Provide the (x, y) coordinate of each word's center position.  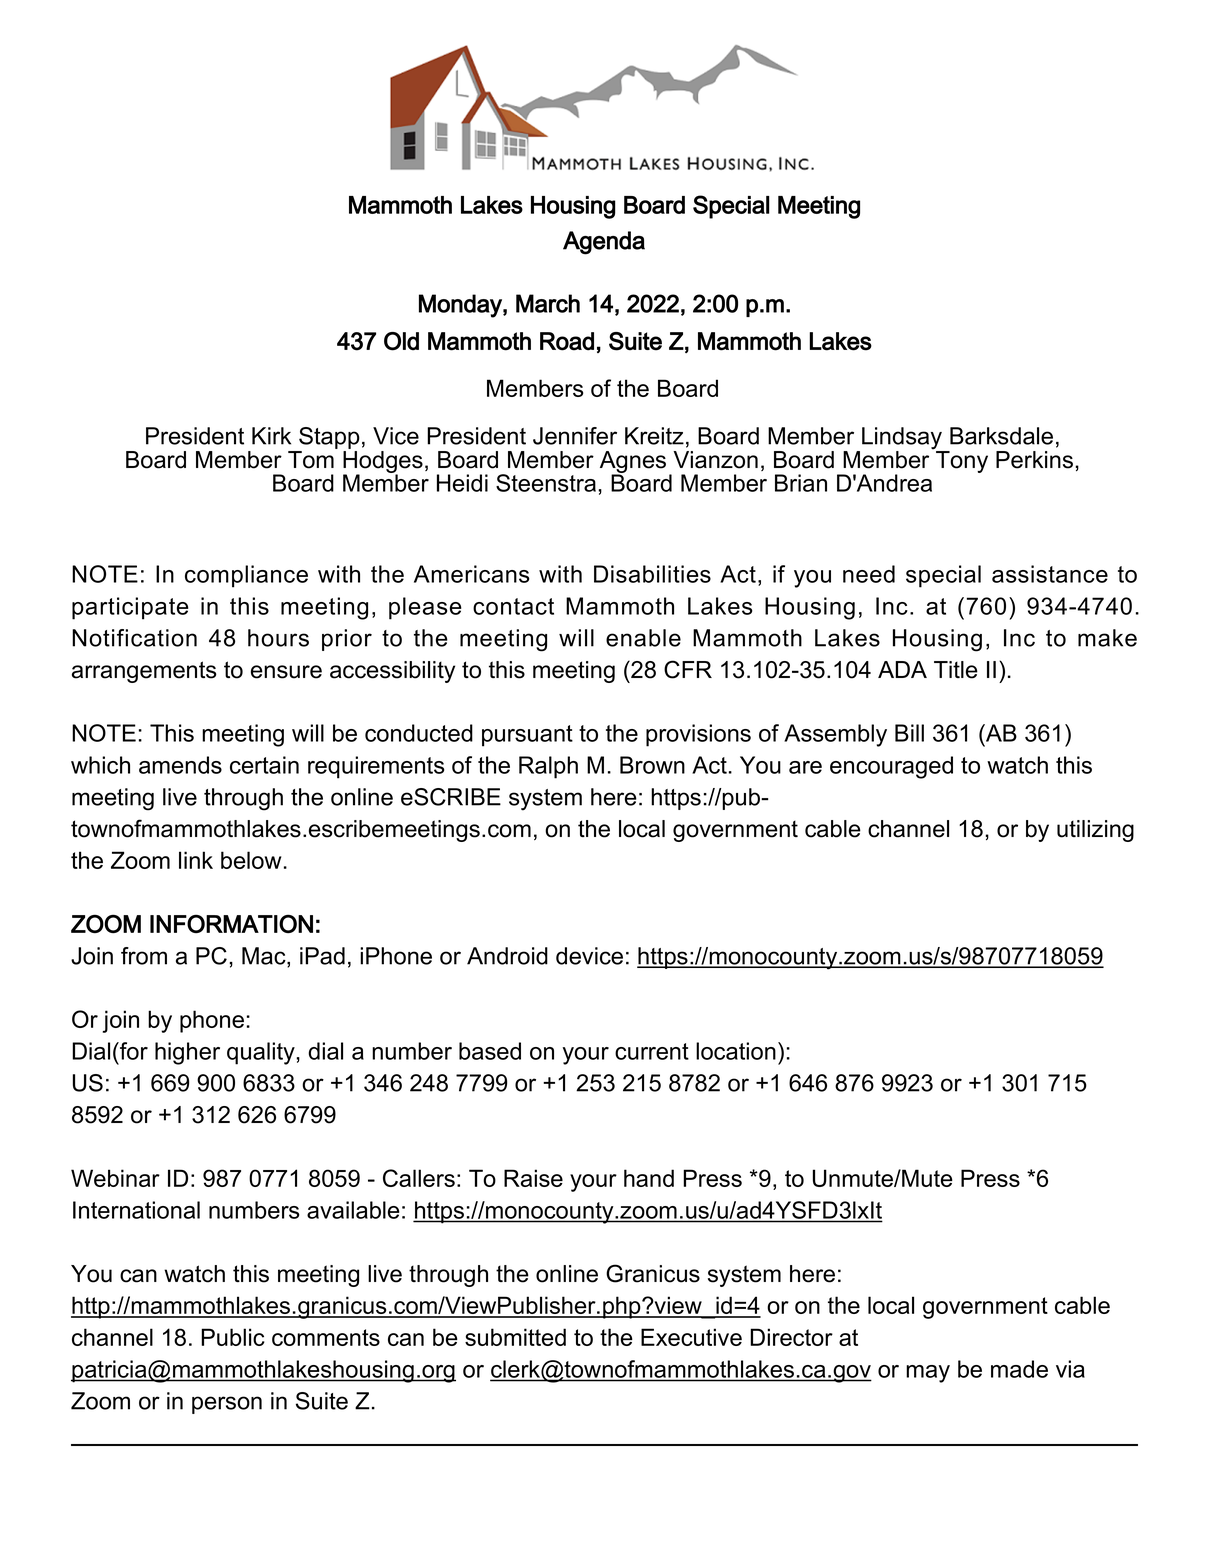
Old (401, 341)
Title (956, 670)
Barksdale (1001, 436)
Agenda (604, 243)
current (652, 1051)
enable (643, 638)
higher (187, 1053)
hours (278, 638)
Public (233, 1337)
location (736, 1051)
